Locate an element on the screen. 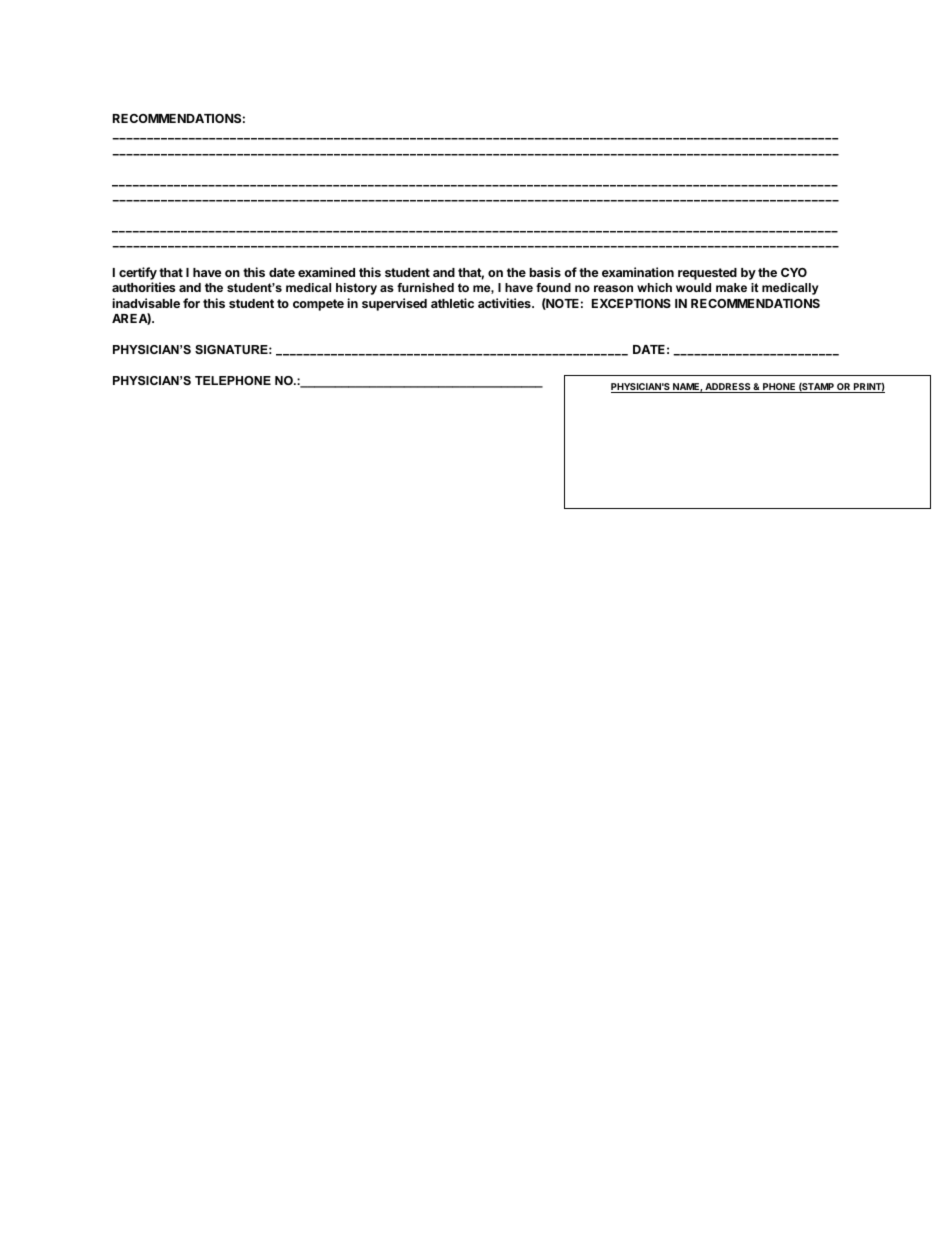 The width and height of the screenshot is (952, 1233). supervised is located at coordinates (394, 304).
